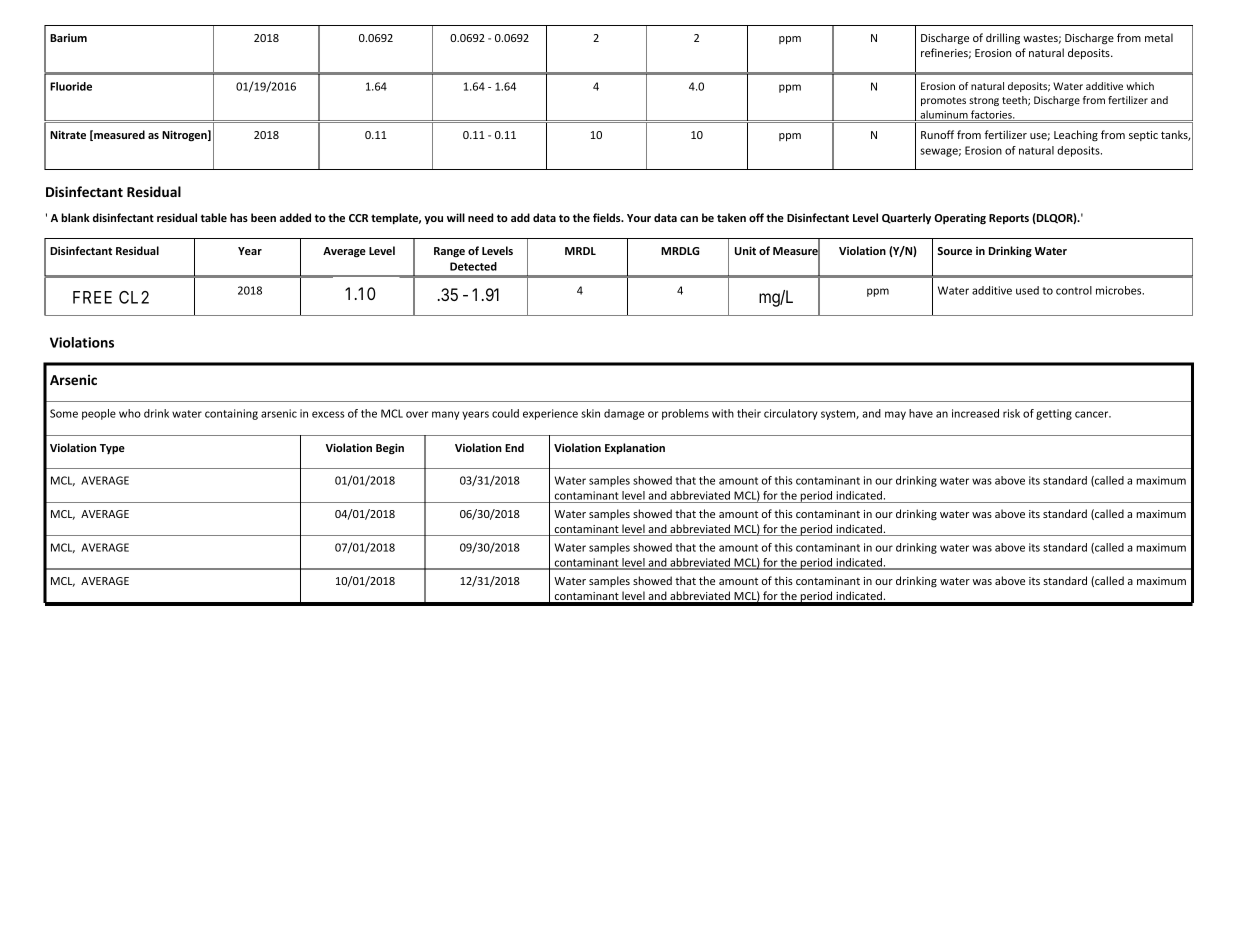 The height and width of the screenshot is (952, 1233). Describe the element at coordinates (955, 251) in the screenshot. I see `Source` at that location.
